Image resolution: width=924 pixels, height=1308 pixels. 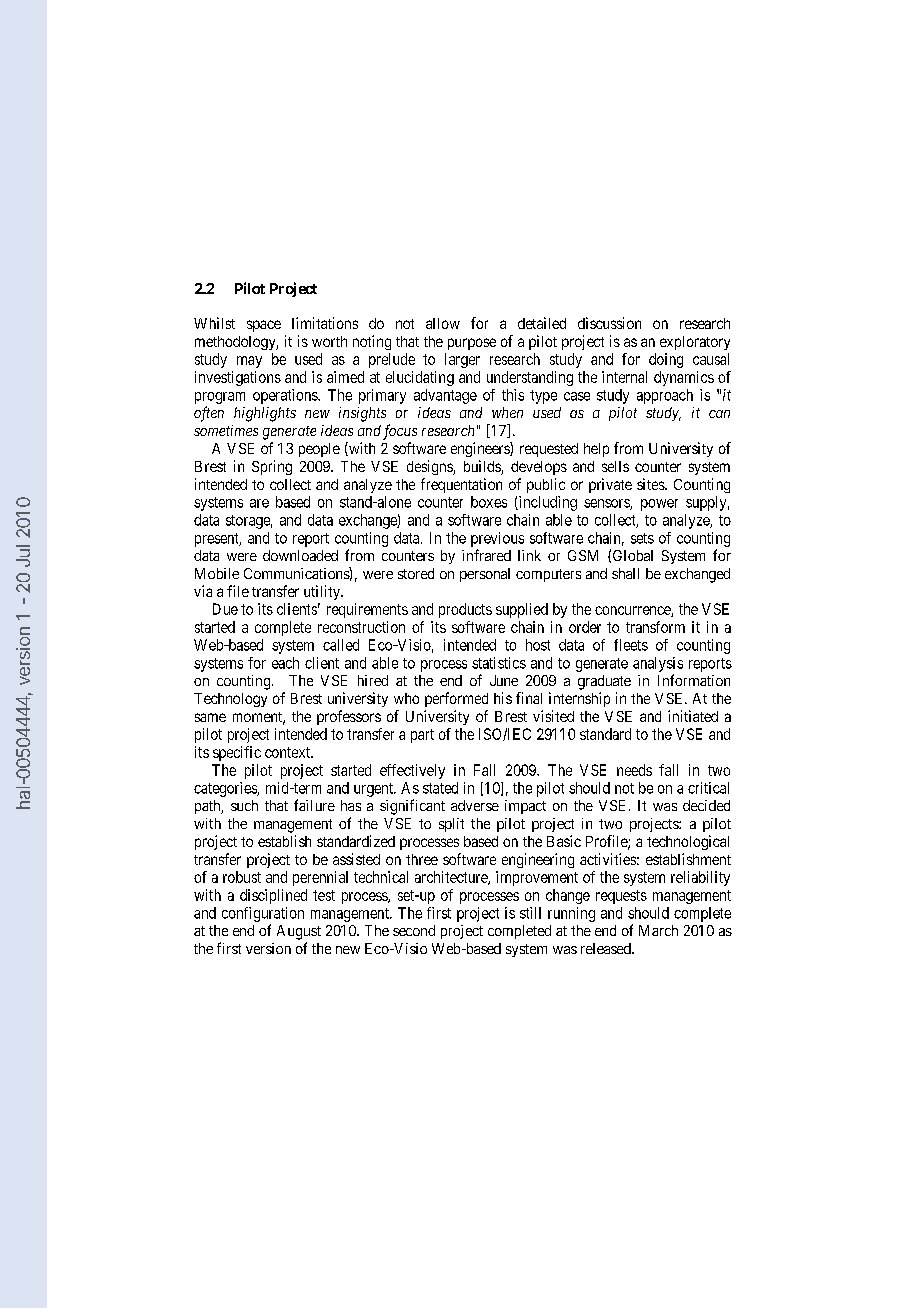 What do you see at coordinates (625, 573) in the image?
I see `shall` at bounding box center [625, 573].
